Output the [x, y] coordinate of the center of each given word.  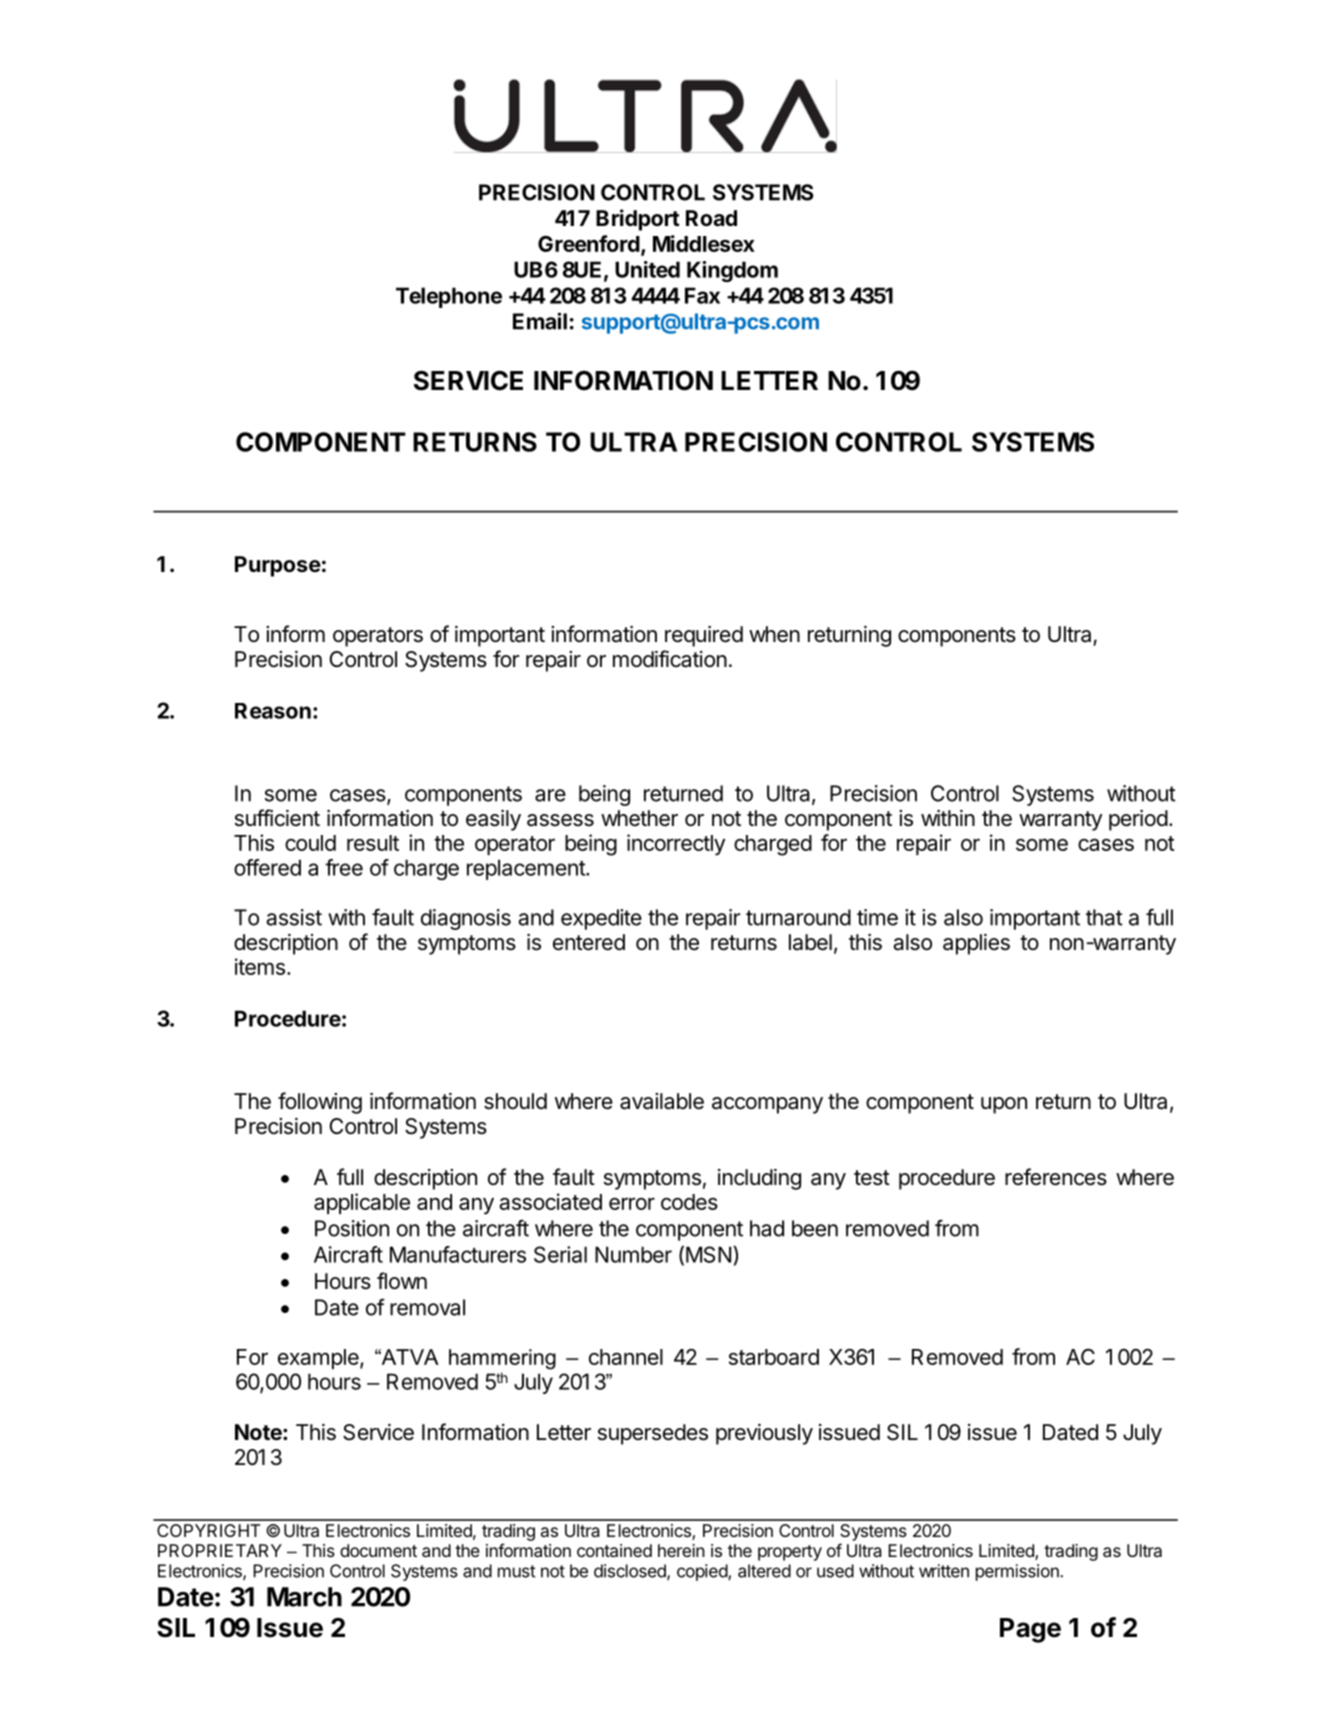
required [704, 636]
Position [352, 1228]
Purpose [278, 566]
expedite [601, 919]
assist [294, 917]
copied [703, 1572]
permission [1018, 1572]
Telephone [449, 297]
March [304, 1597]
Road [711, 218]
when [774, 634]
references [1056, 1177]
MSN [708, 1254]
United [647, 269]
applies [976, 944]
